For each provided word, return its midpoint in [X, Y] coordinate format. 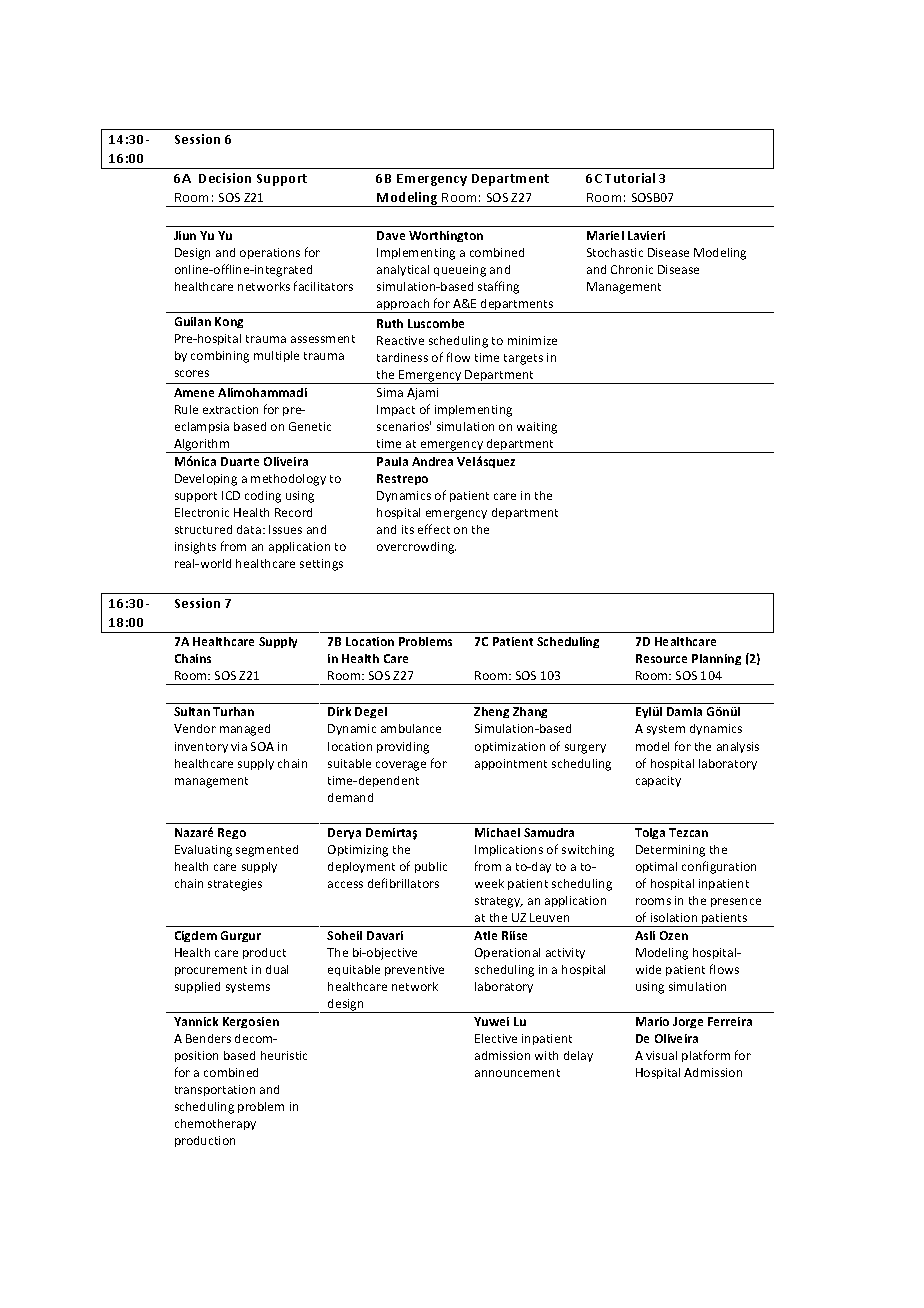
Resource [661, 658]
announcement [517, 1073]
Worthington [446, 236]
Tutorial [630, 178]
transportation [215, 1090]
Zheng [491, 712]
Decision [225, 178]
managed [245, 730]
